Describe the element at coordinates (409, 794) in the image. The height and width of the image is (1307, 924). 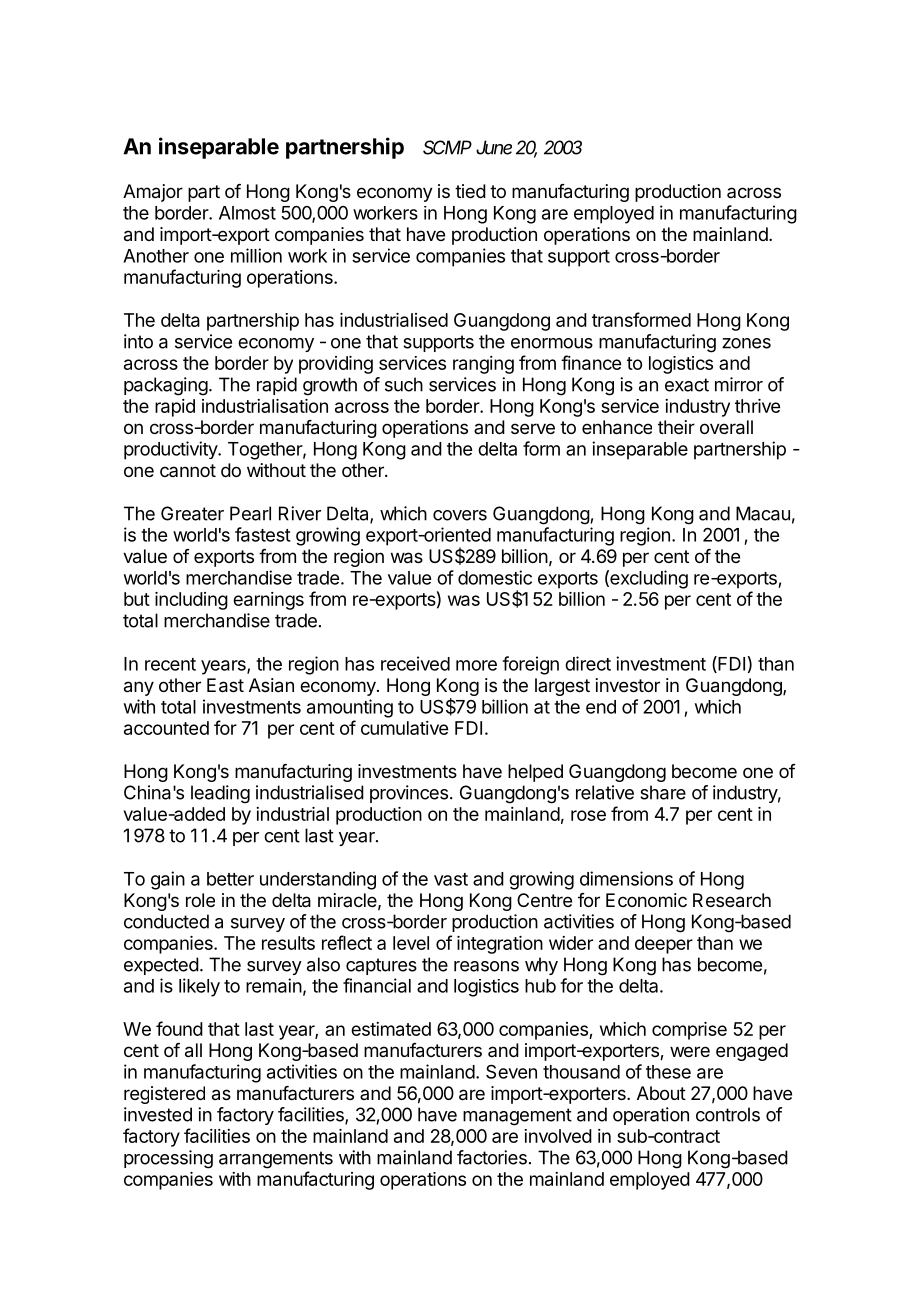
I see `provinces` at that location.
